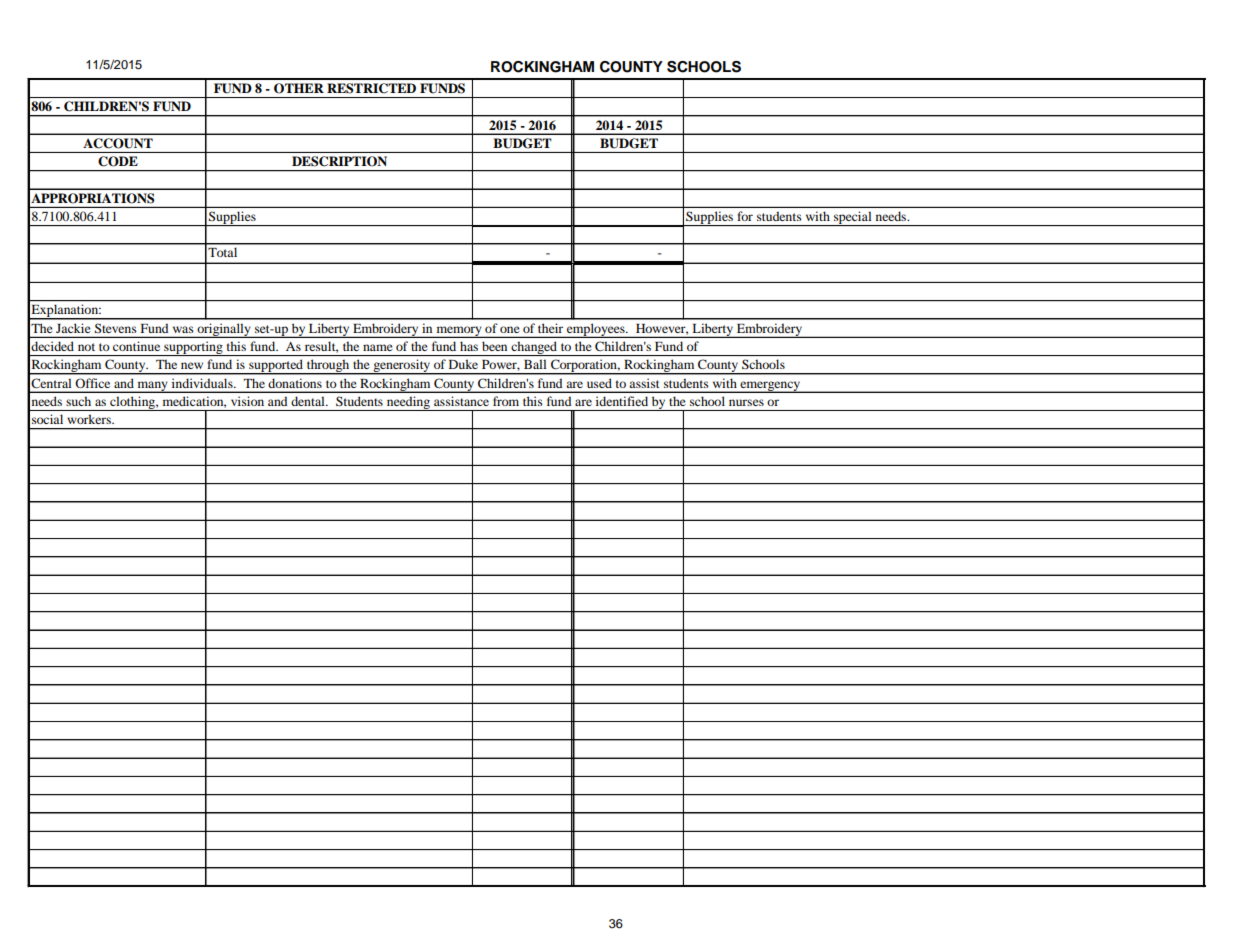  Describe the element at coordinates (746, 402) in the document. I see `nurses` at that location.
